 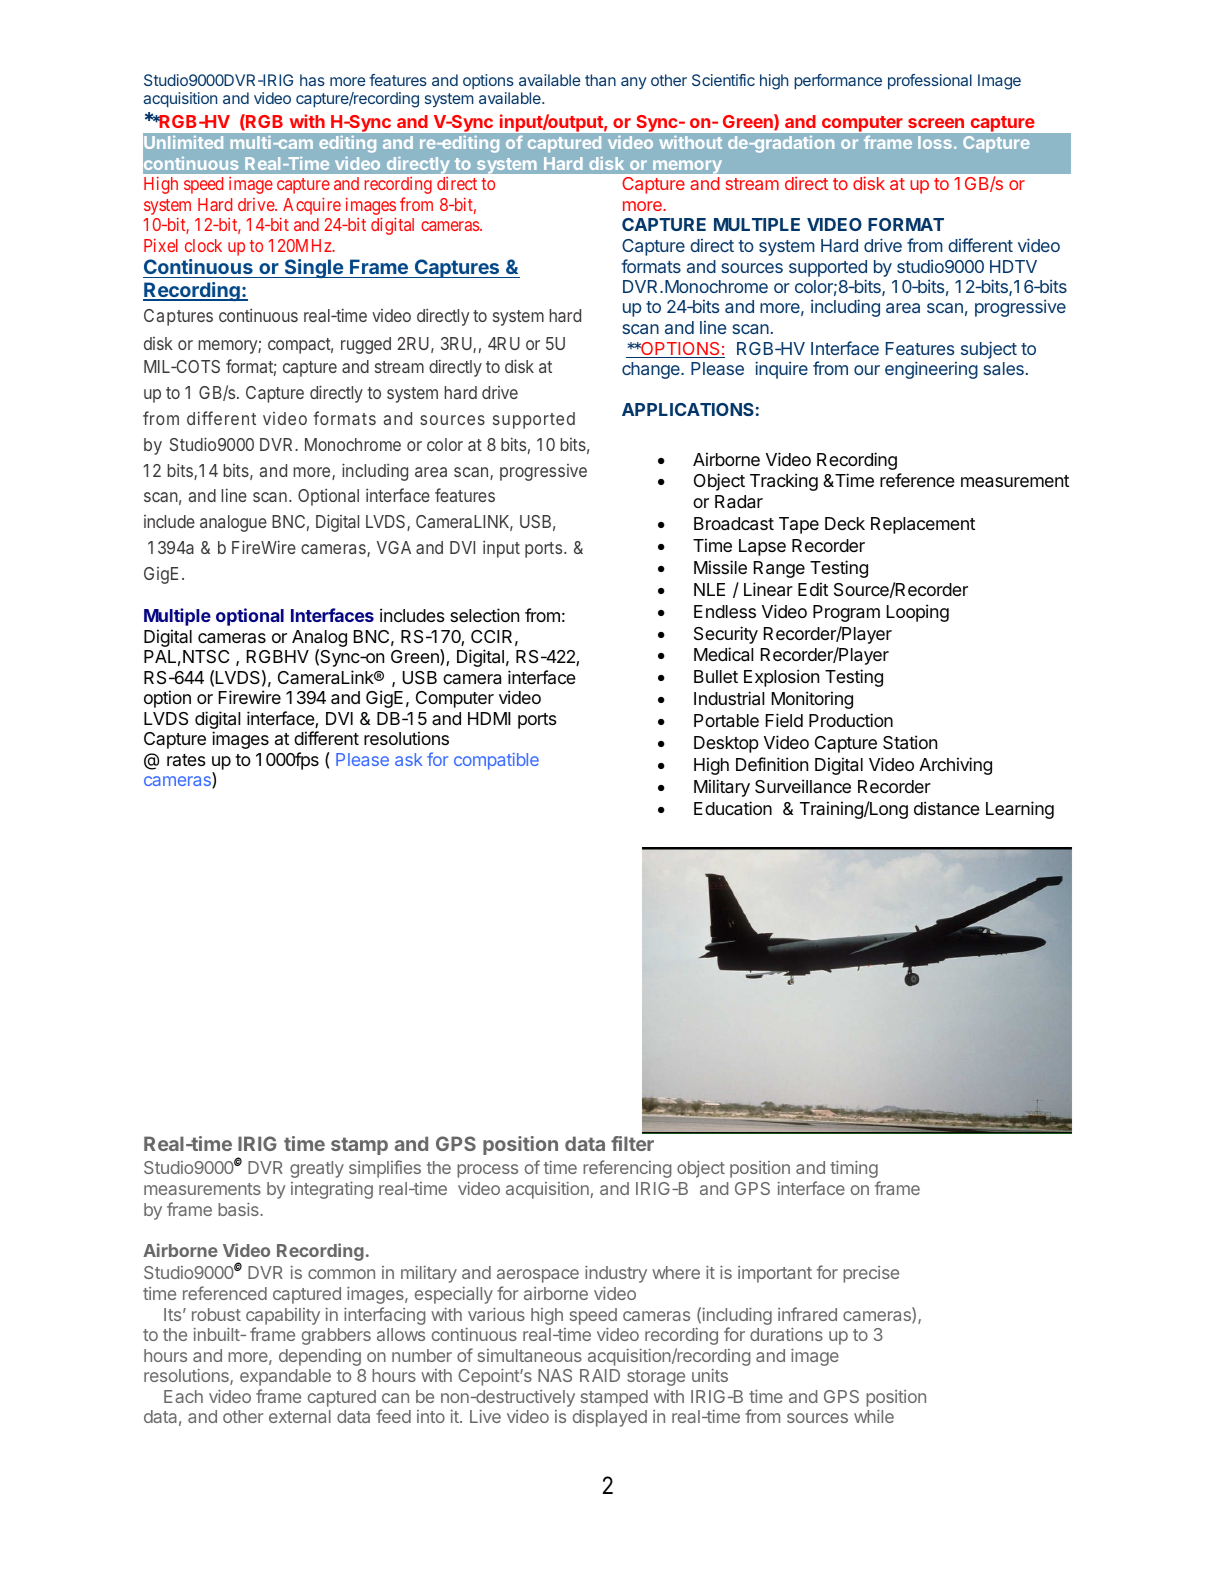 What do you see at coordinates (936, 123) in the document?
I see `screen` at bounding box center [936, 123].
